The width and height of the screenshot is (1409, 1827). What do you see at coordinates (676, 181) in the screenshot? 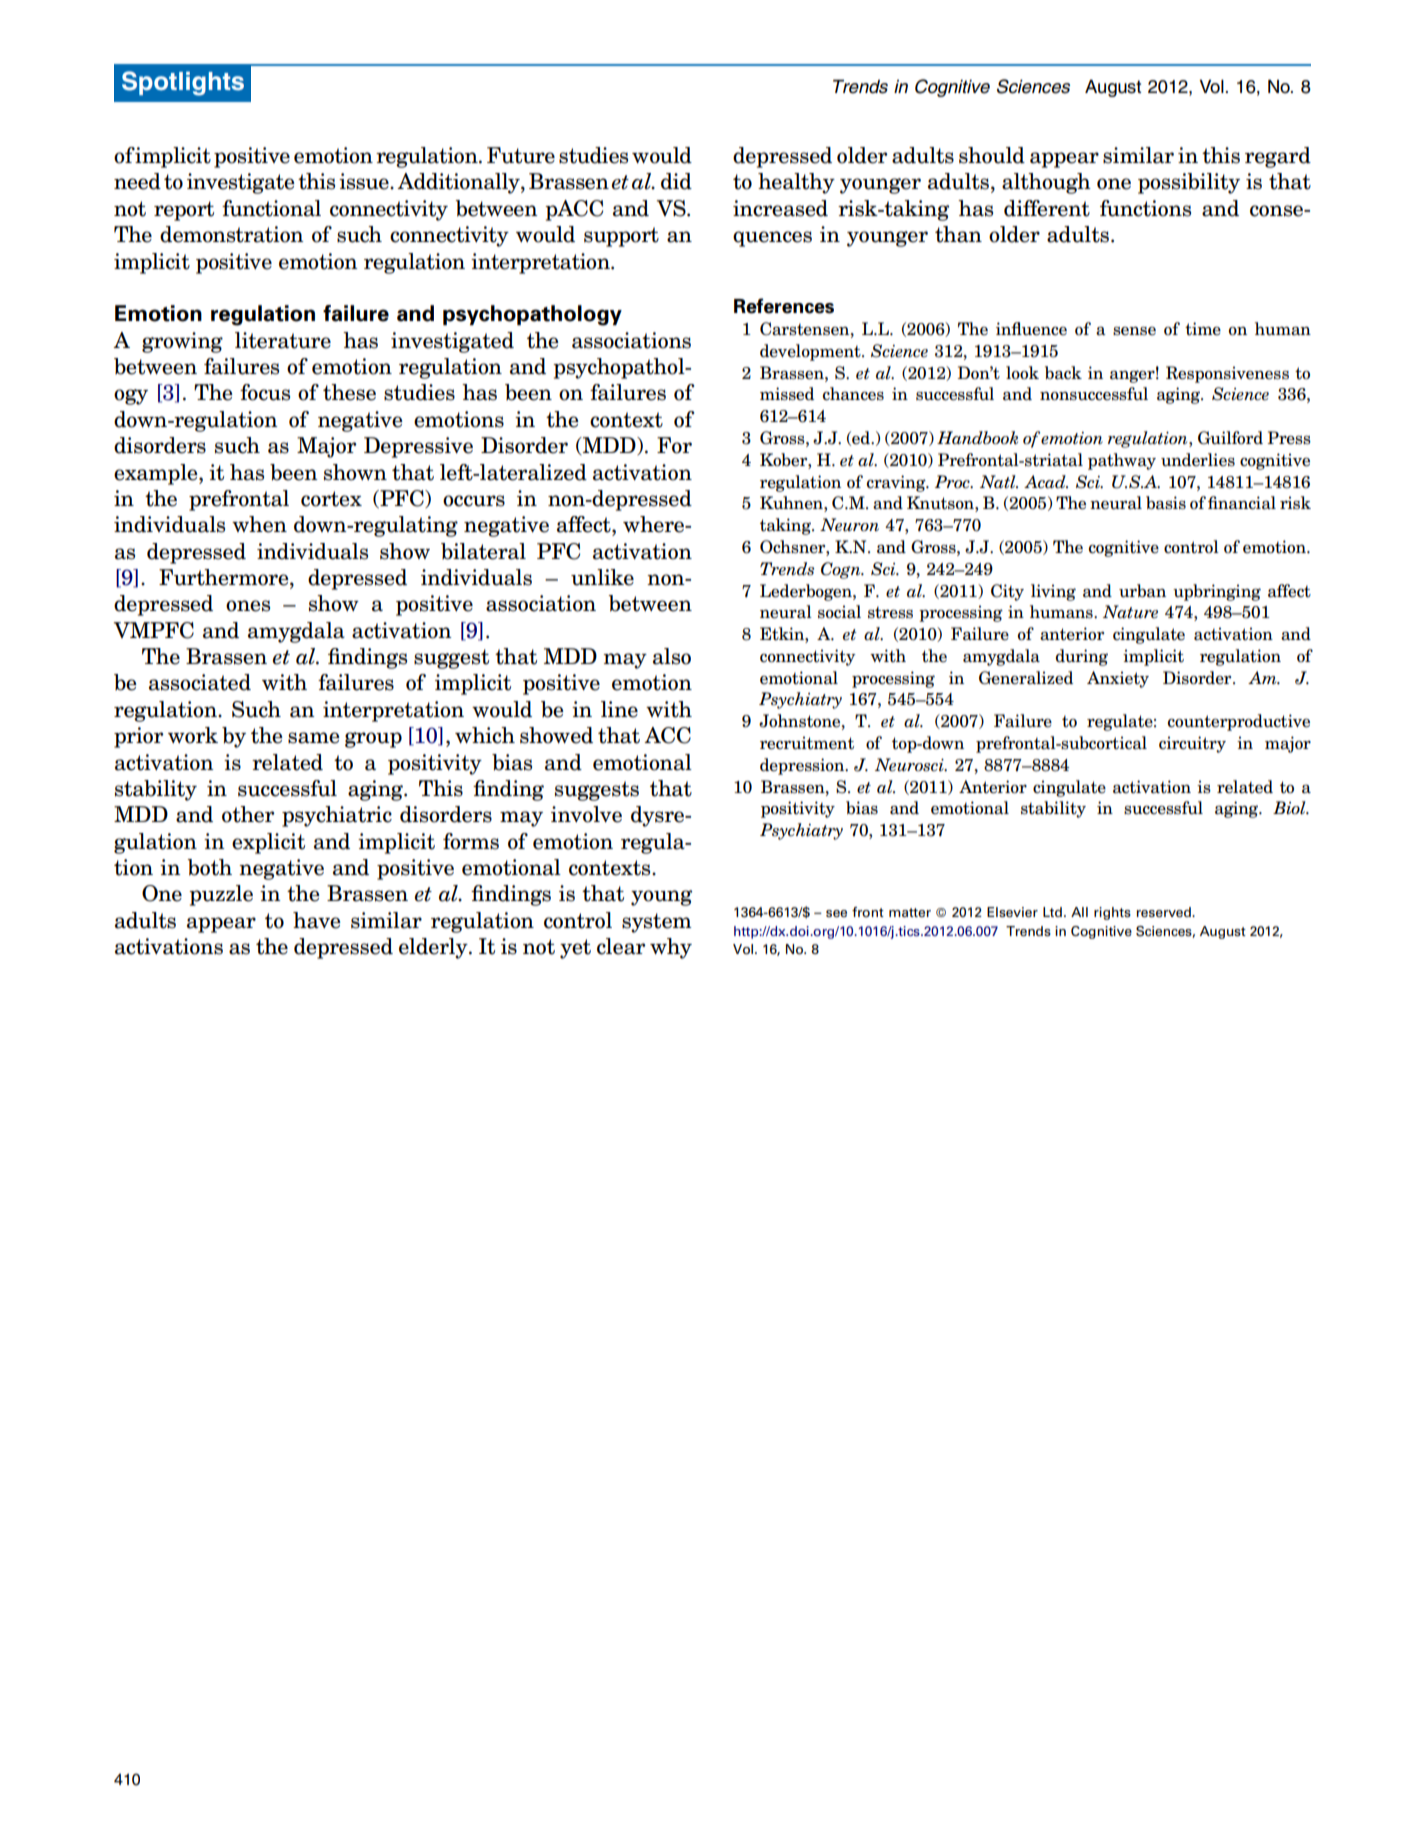
I see `did` at bounding box center [676, 181].
